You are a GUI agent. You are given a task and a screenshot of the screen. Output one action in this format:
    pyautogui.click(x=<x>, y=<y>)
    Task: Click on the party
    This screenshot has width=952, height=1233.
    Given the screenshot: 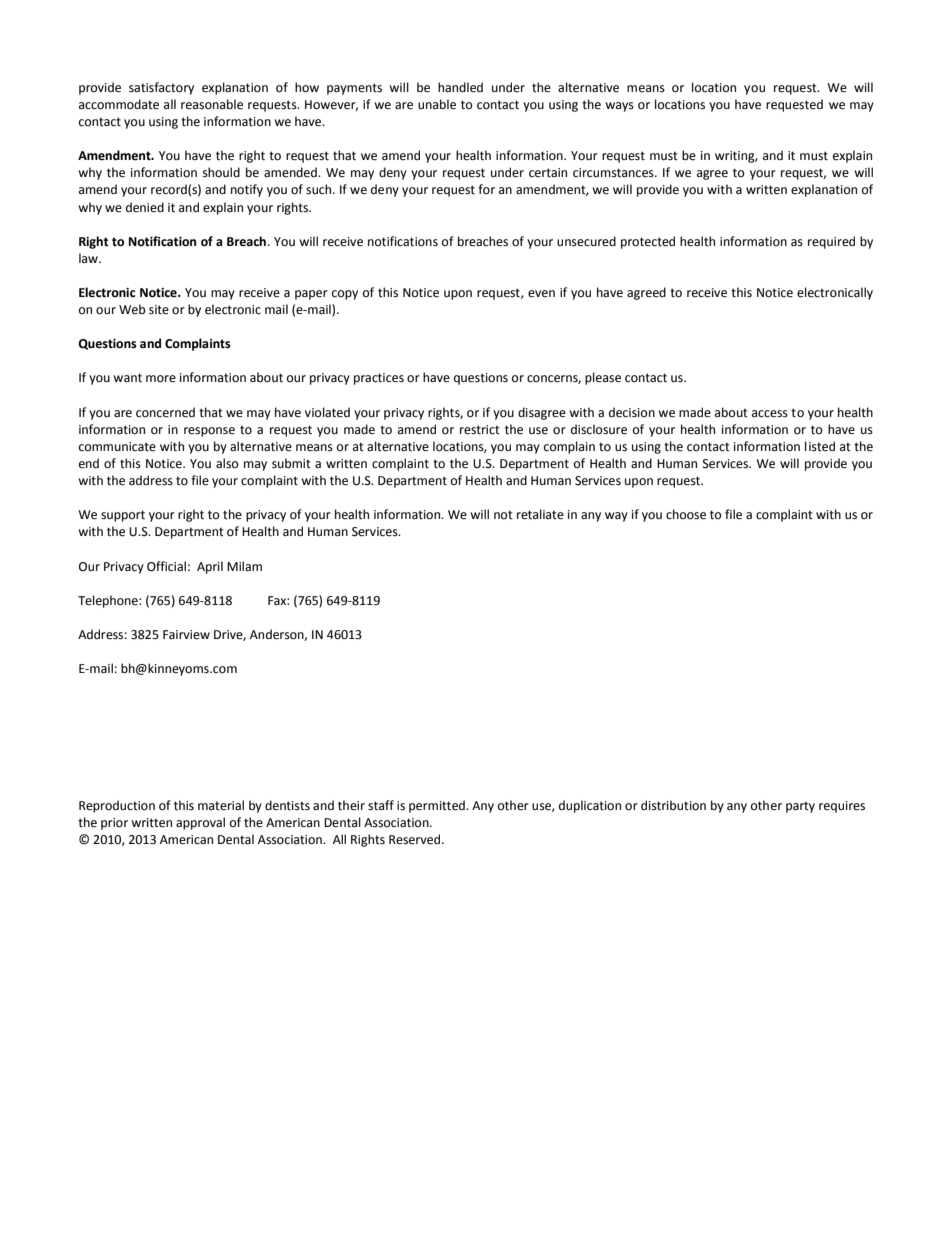 What is the action you would take?
    pyautogui.click(x=800, y=807)
